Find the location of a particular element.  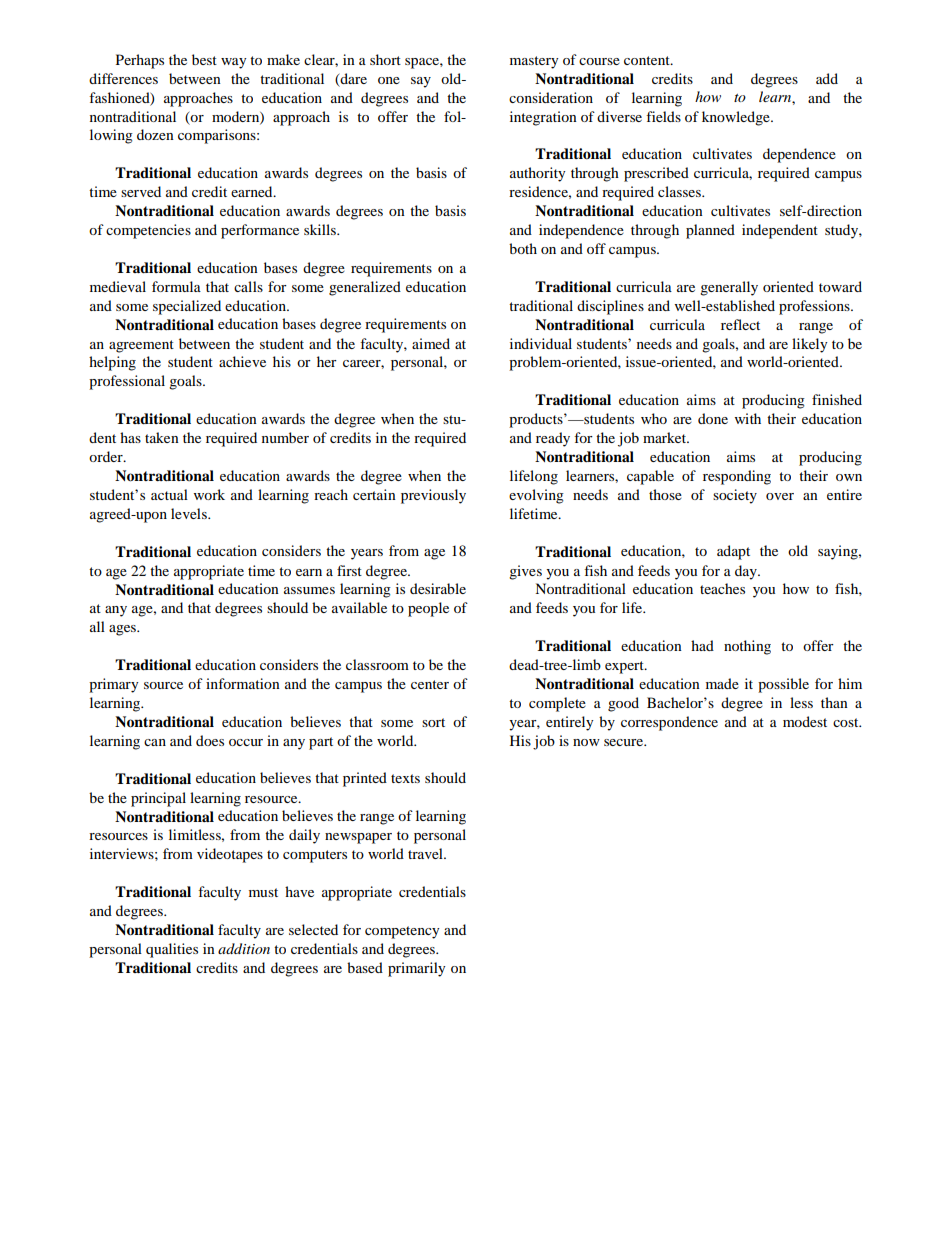

achieve is located at coordinates (242, 361).
